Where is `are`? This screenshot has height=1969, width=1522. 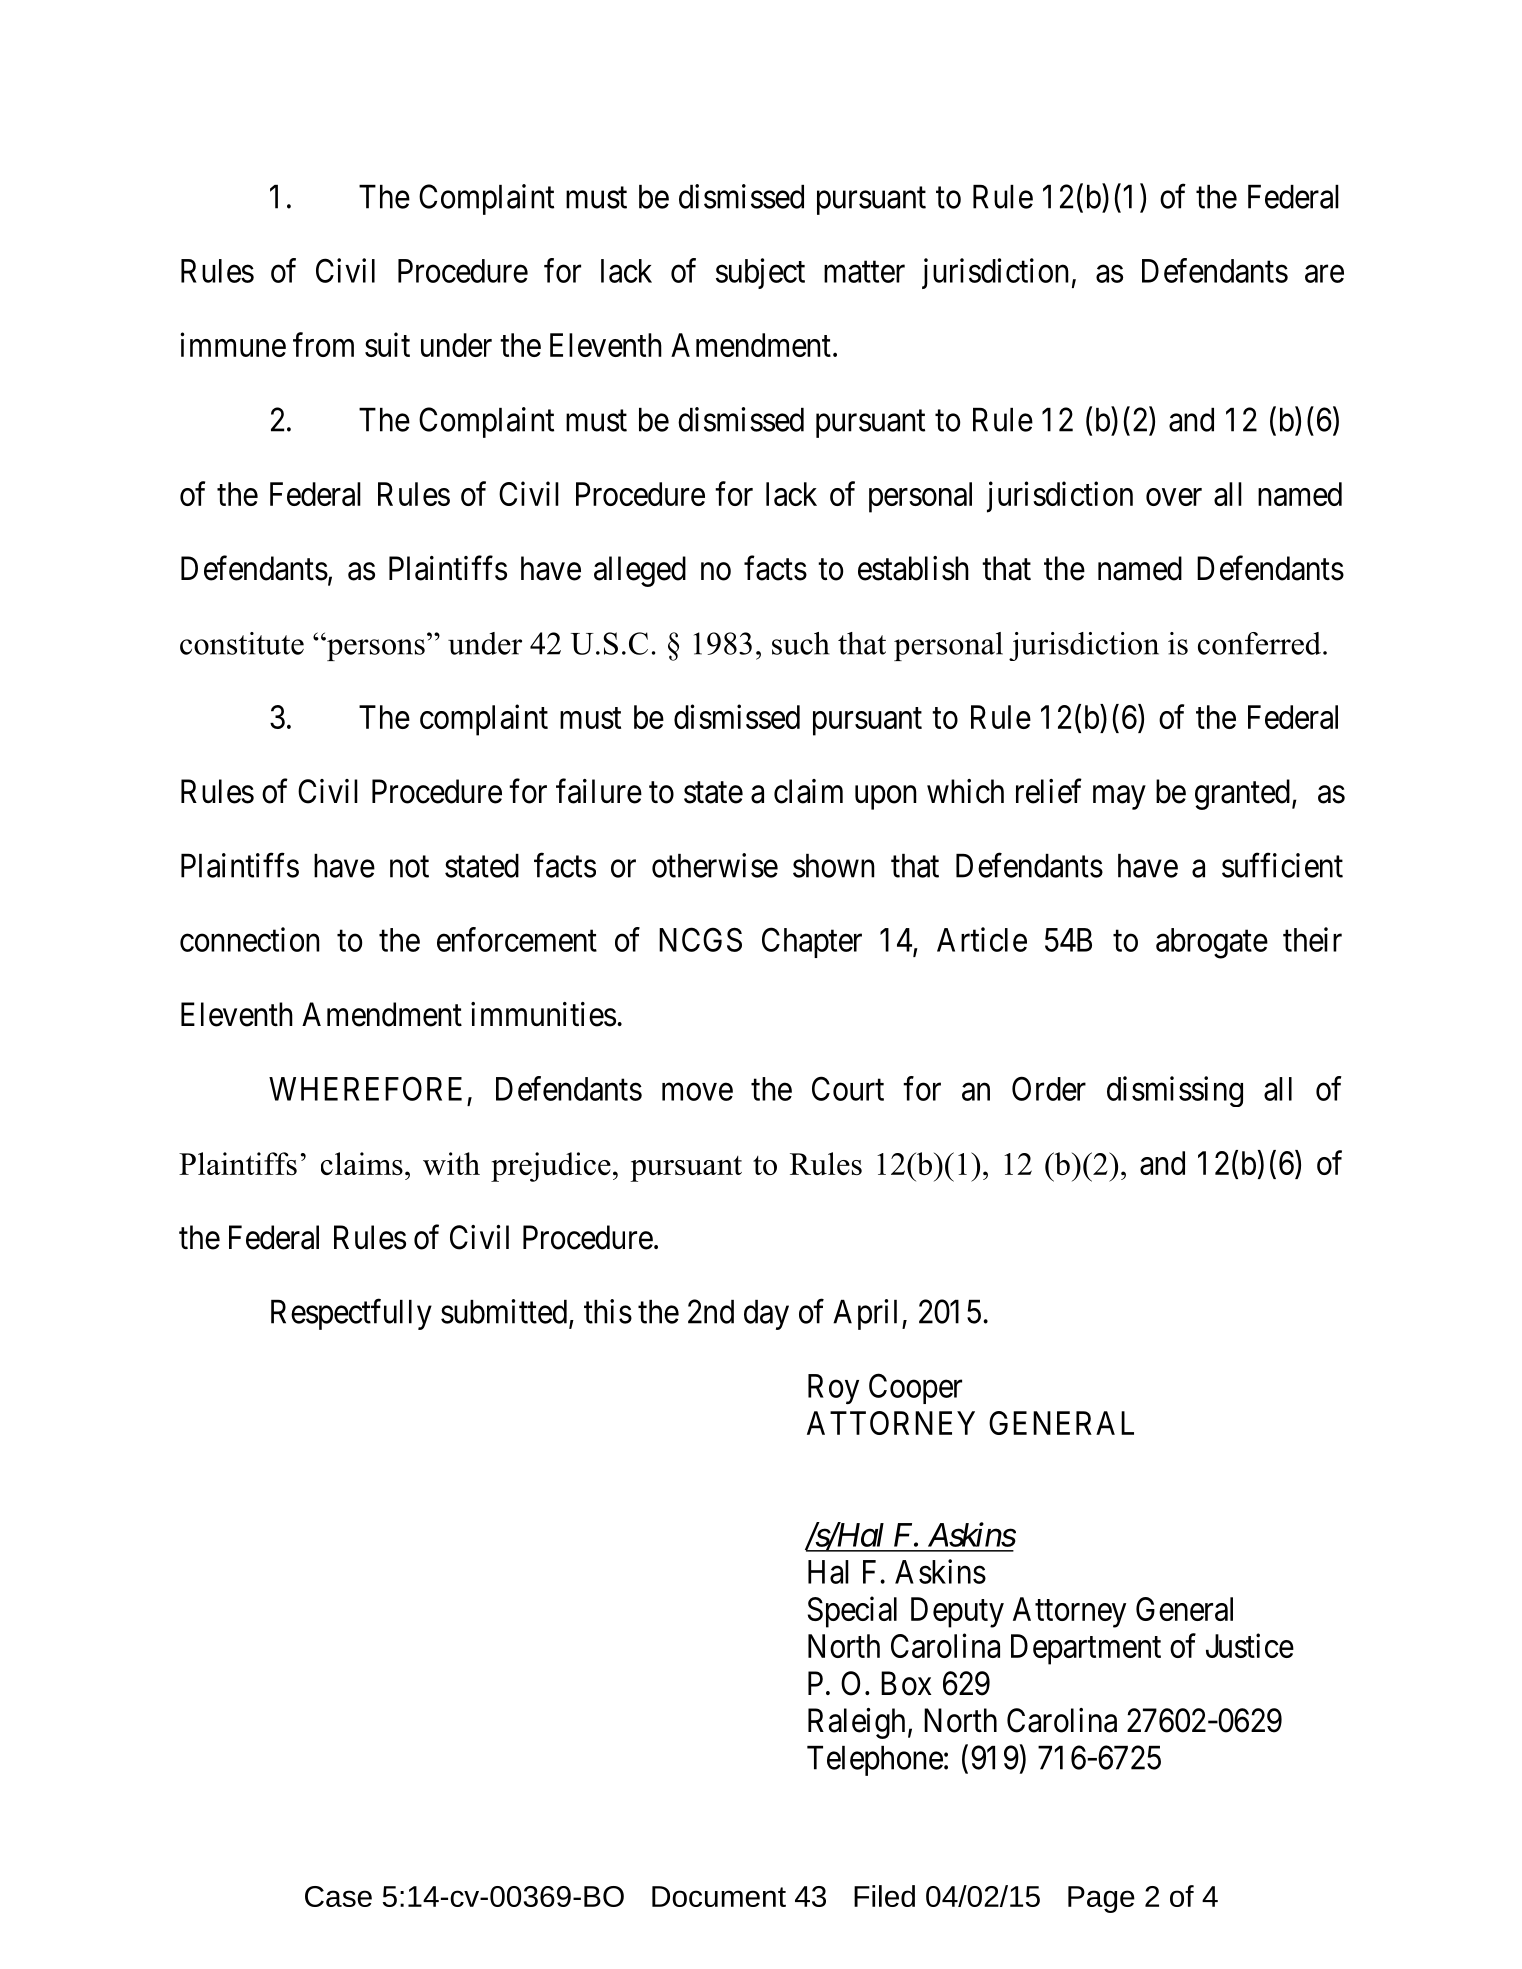 are is located at coordinates (1324, 274).
